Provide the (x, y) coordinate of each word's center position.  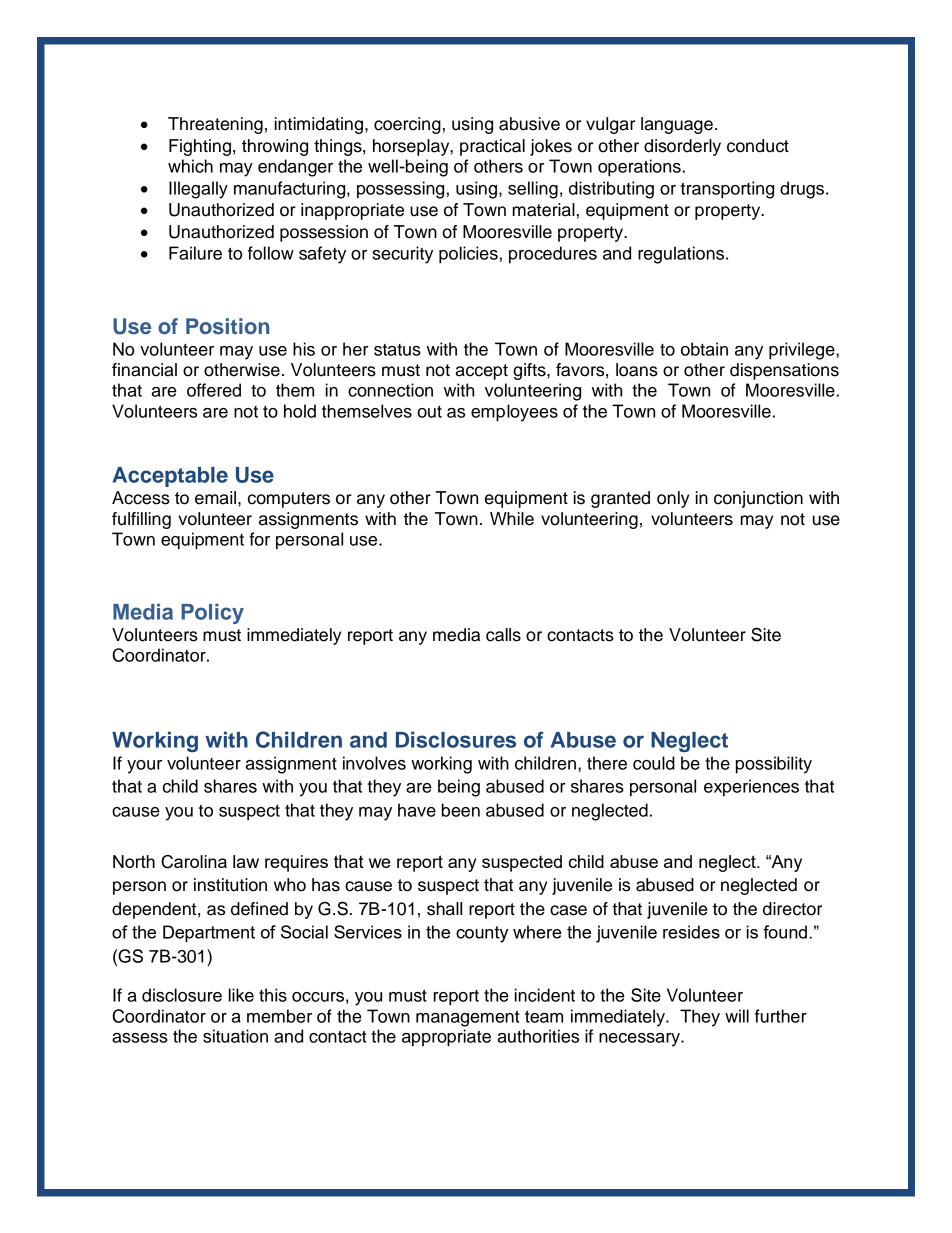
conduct (758, 146)
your (144, 767)
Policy (212, 613)
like (241, 995)
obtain (704, 349)
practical (492, 147)
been (461, 810)
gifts (530, 371)
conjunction (758, 499)
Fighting (200, 147)
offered (214, 390)
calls (503, 635)
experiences (751, 788)
